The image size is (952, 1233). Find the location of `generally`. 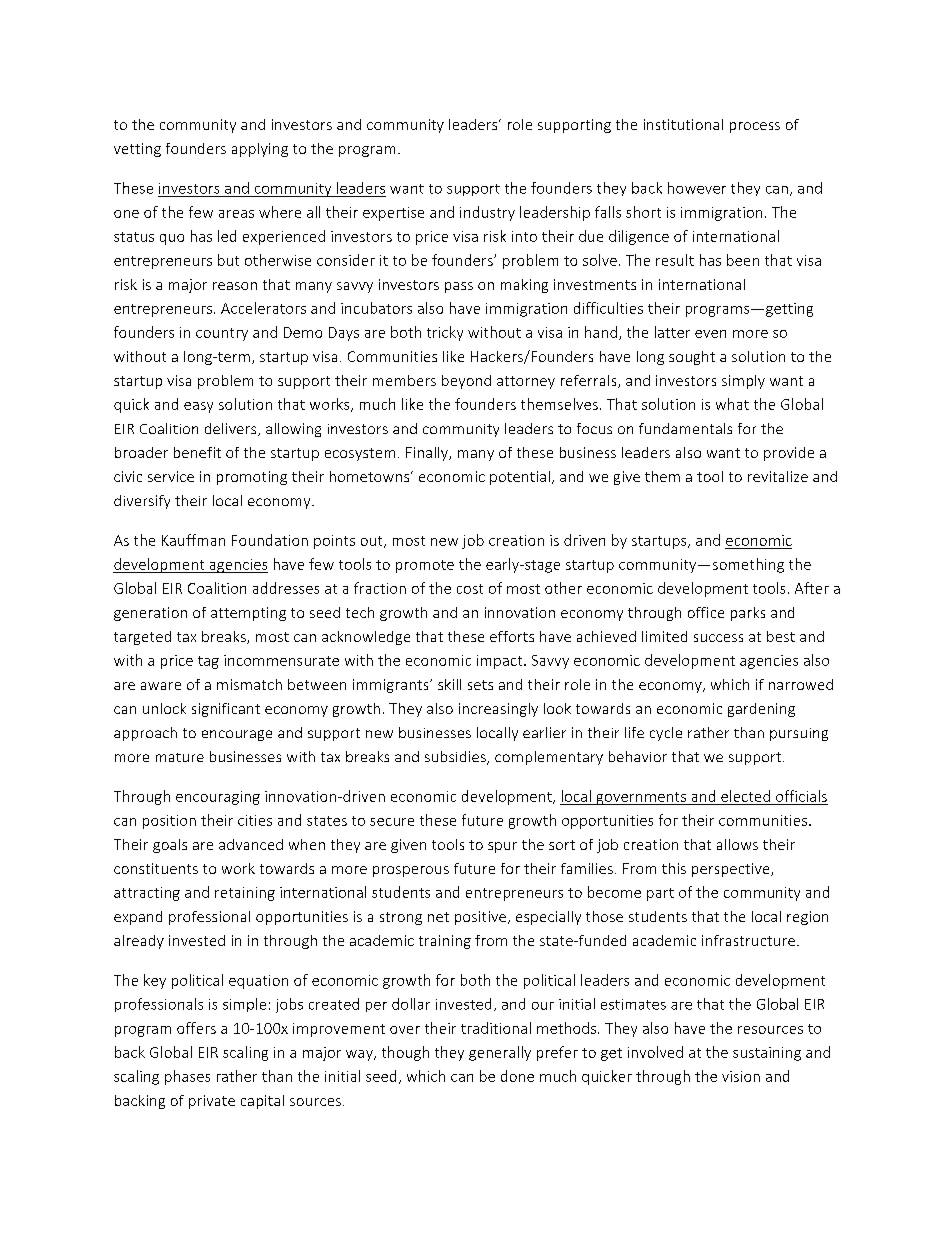

generally is located at coordinates (500, 1053).
